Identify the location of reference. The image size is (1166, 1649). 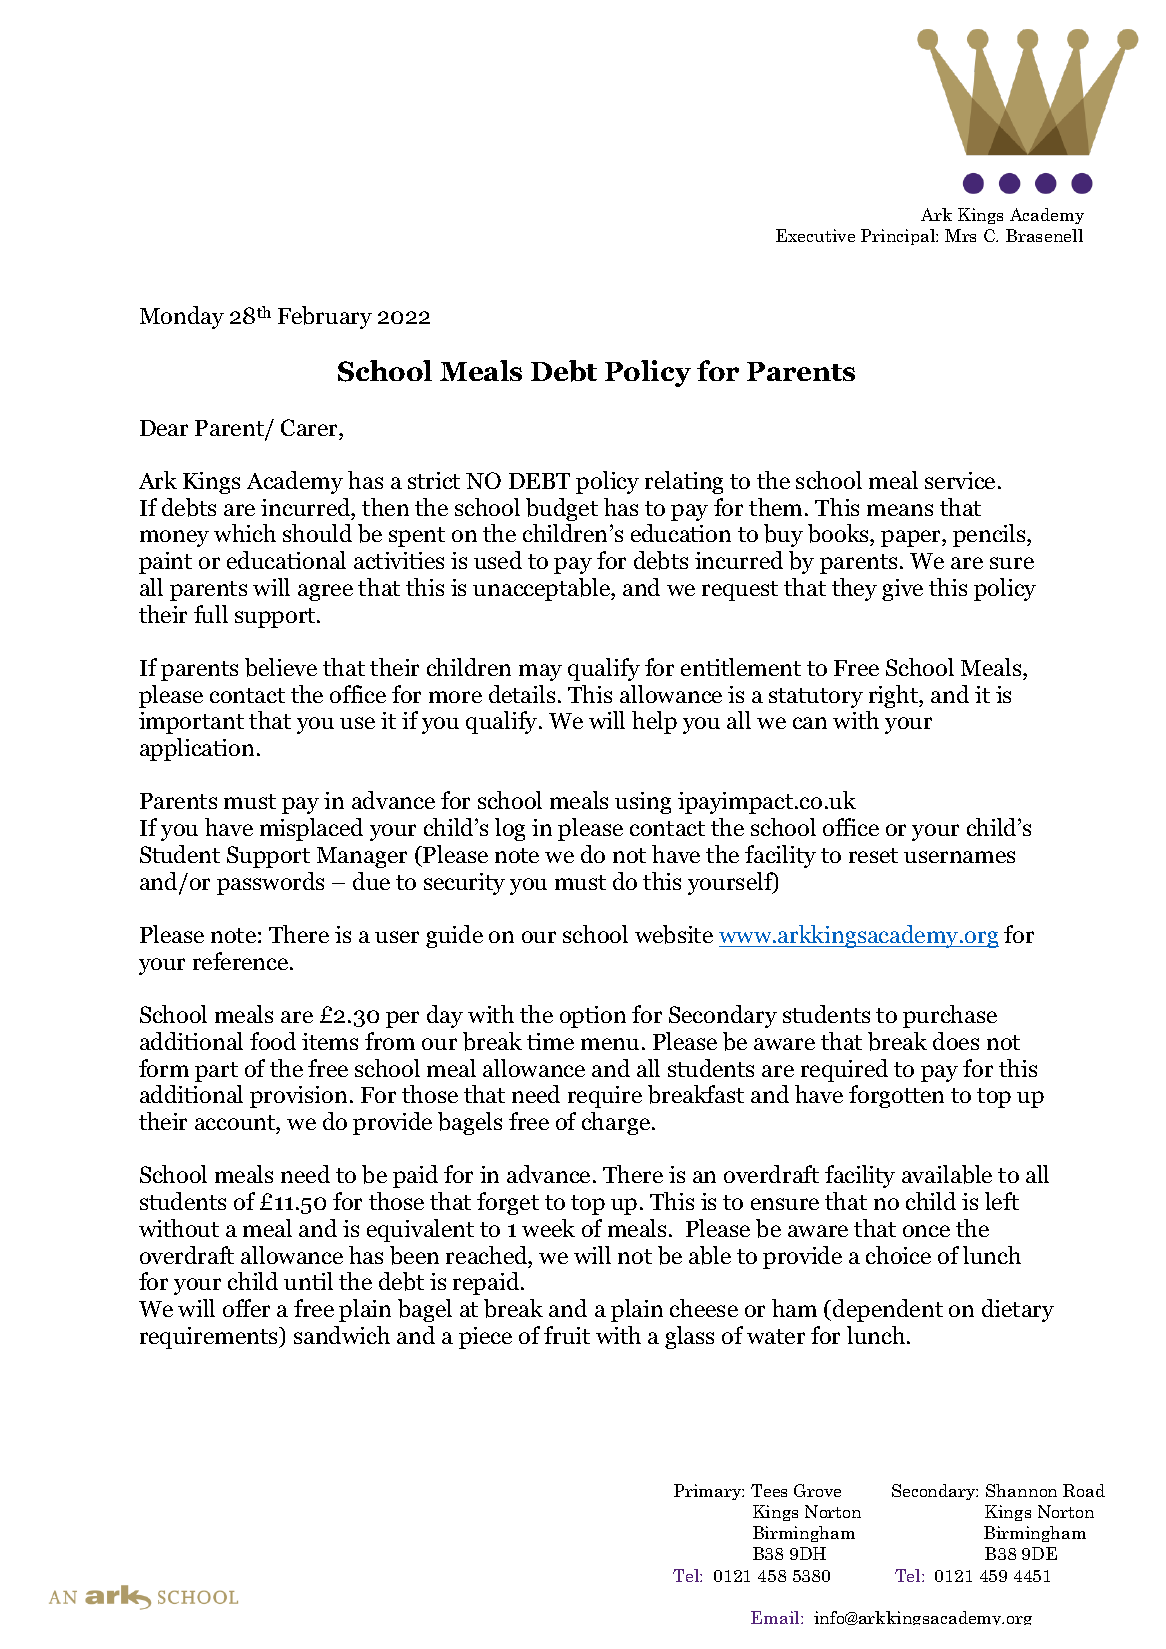
(242, 961).
